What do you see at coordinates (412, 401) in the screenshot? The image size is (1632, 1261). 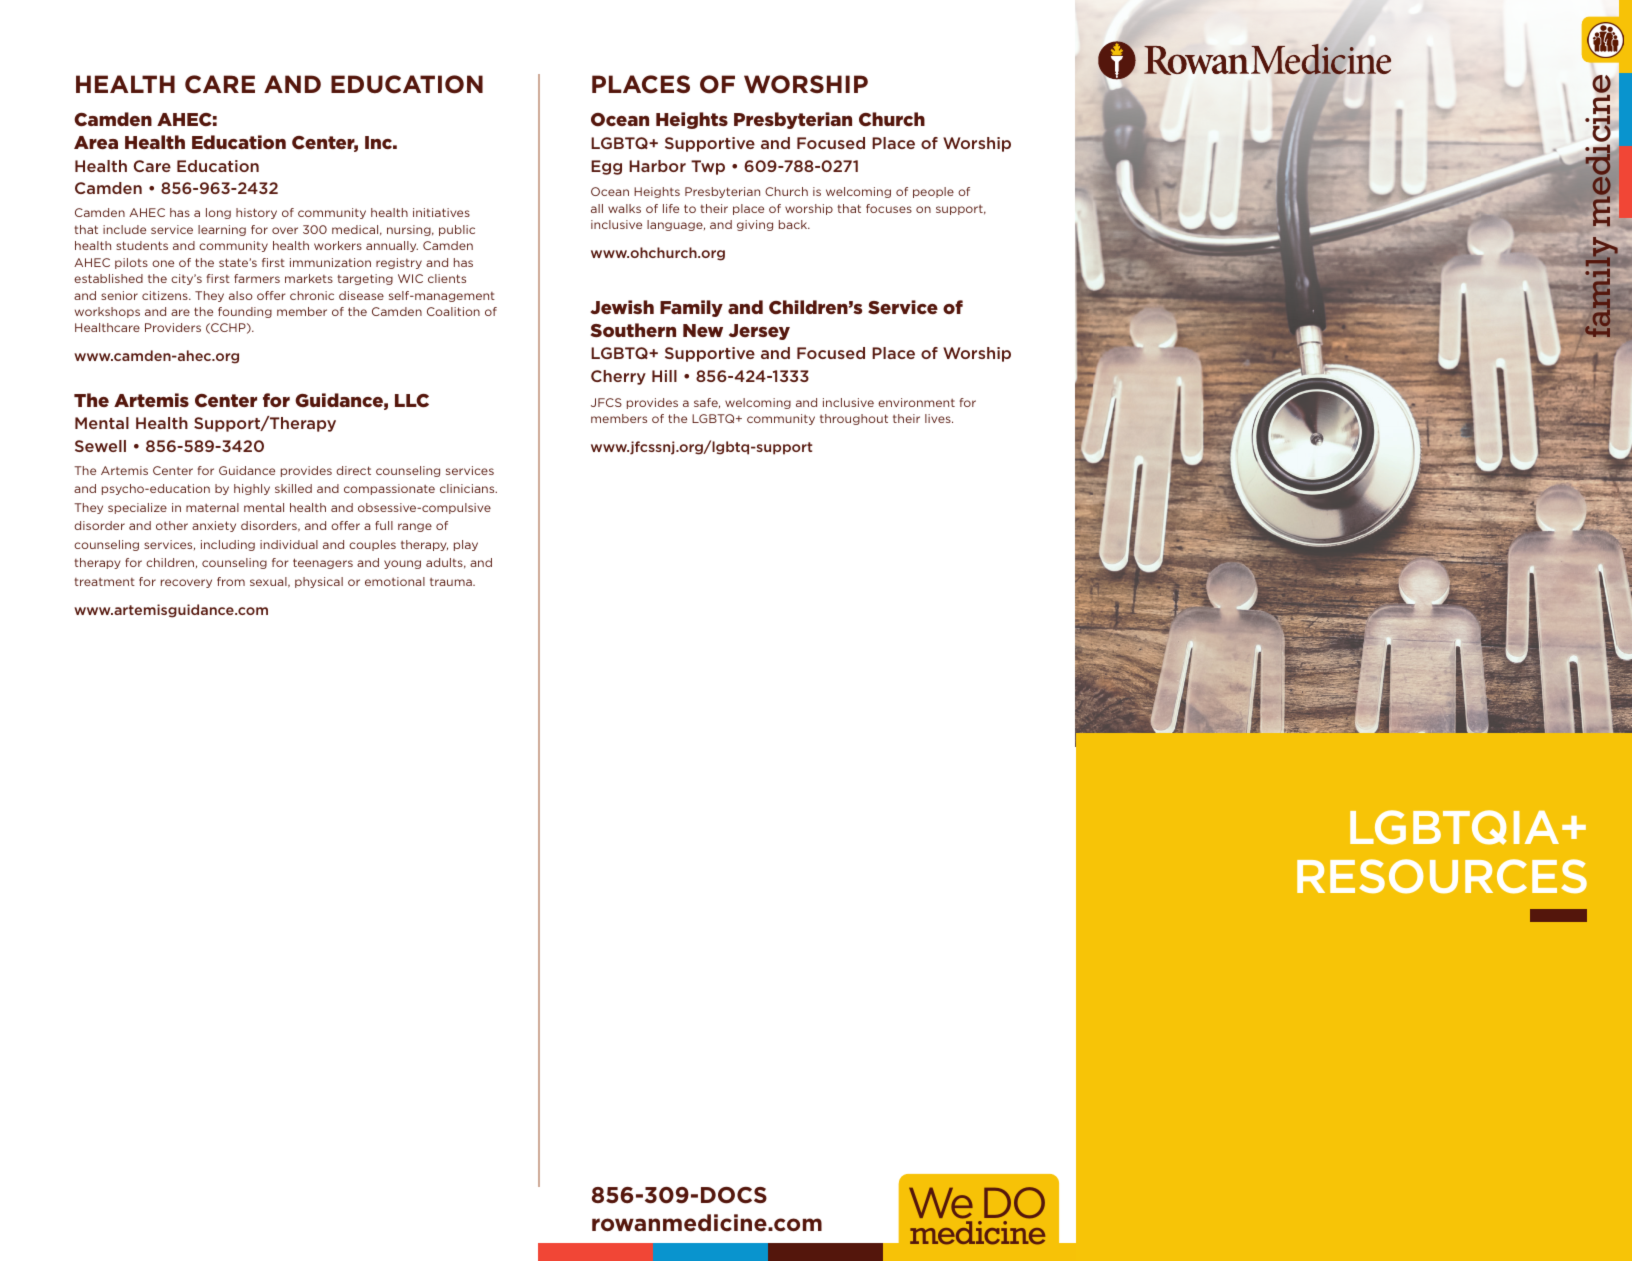 I see `LLC` at bounding box center [412, 401].
